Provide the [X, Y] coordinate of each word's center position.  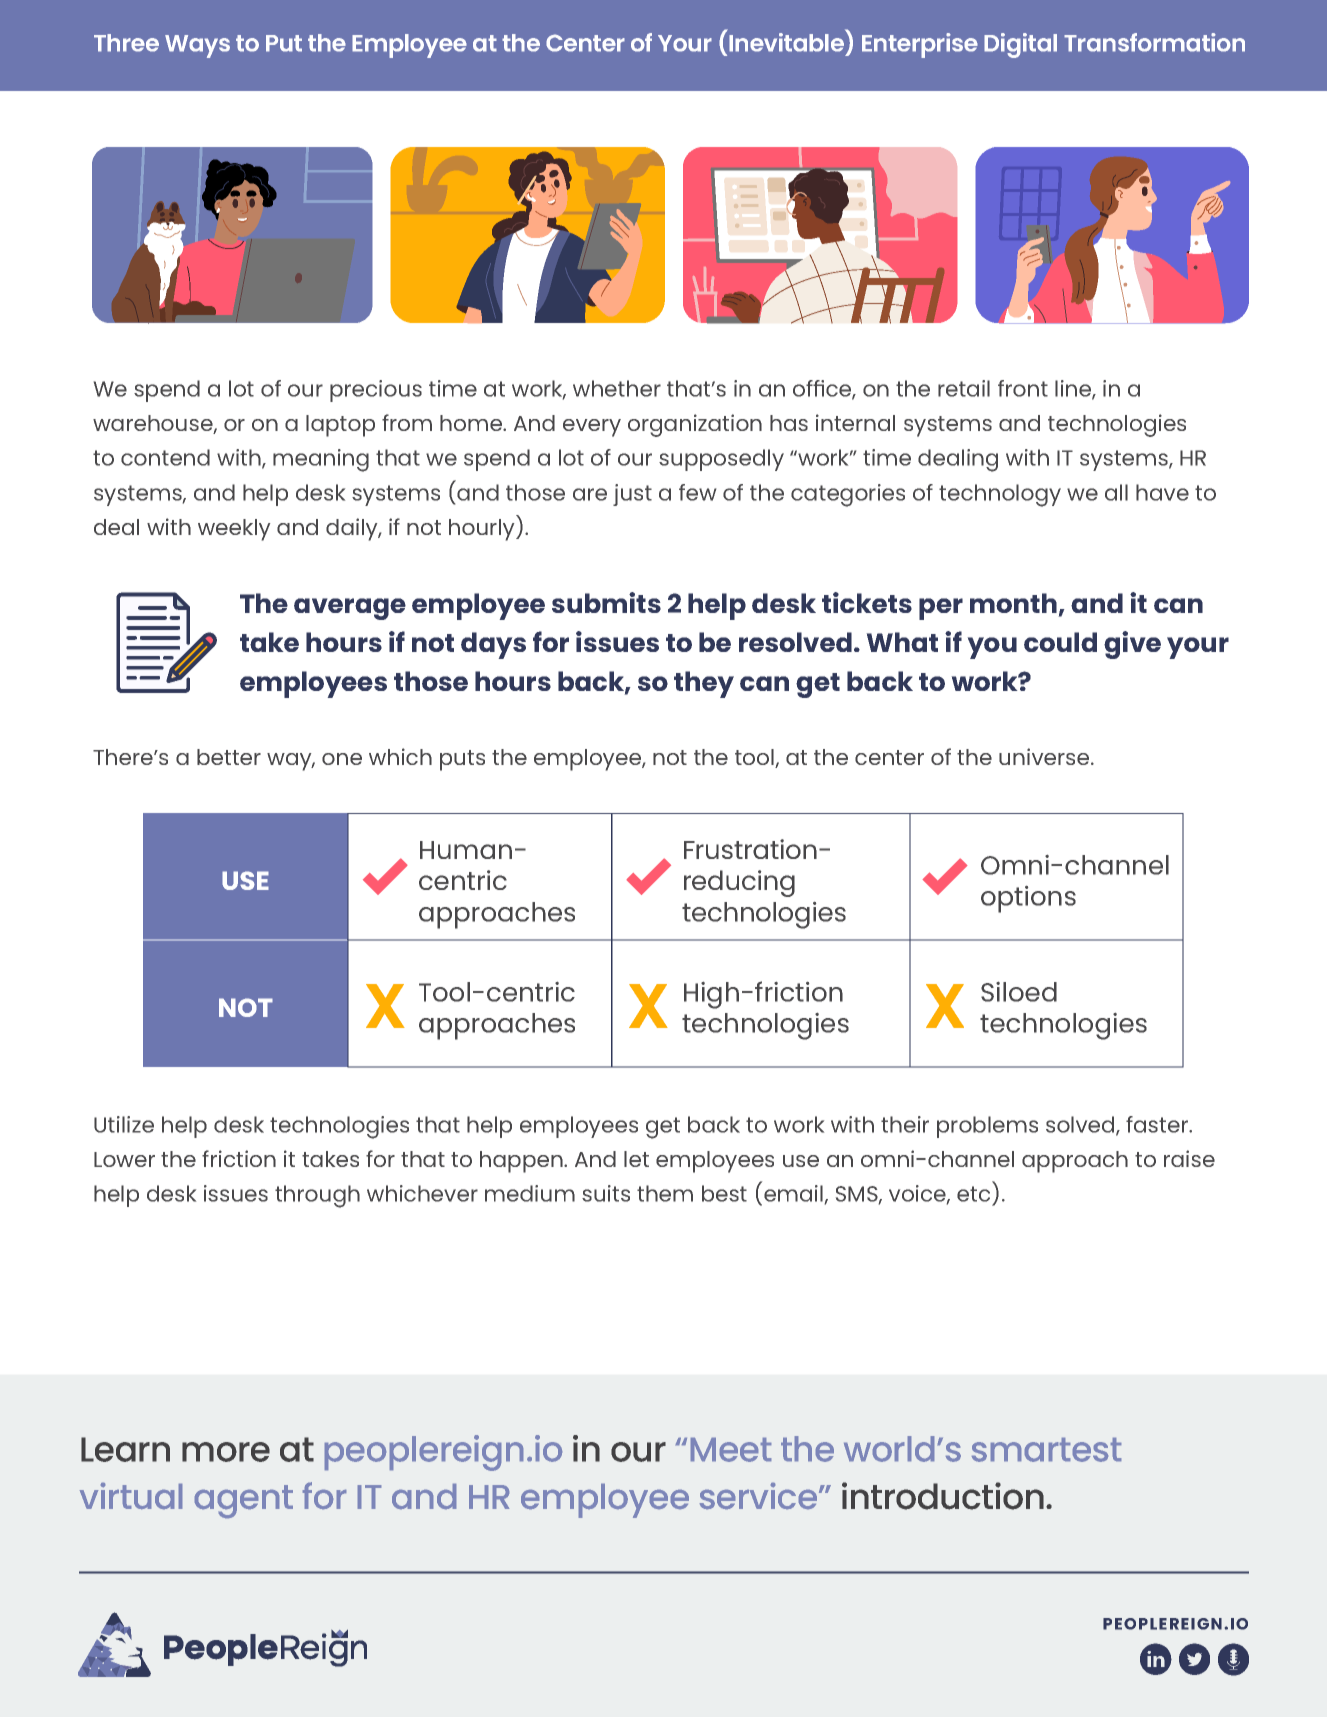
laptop [340, 426]
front [1023, 388]
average [350, 609]
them [665, 1193]
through [317, 1196]
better [229, 757]
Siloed [1019, 992]
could [1060, 642]
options [1028, 899]
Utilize [124, 1124]
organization [695, 425]
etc [973, 1194]
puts [462, 760]
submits [606, 602]
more [226, 1452]
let [636, 1159]
